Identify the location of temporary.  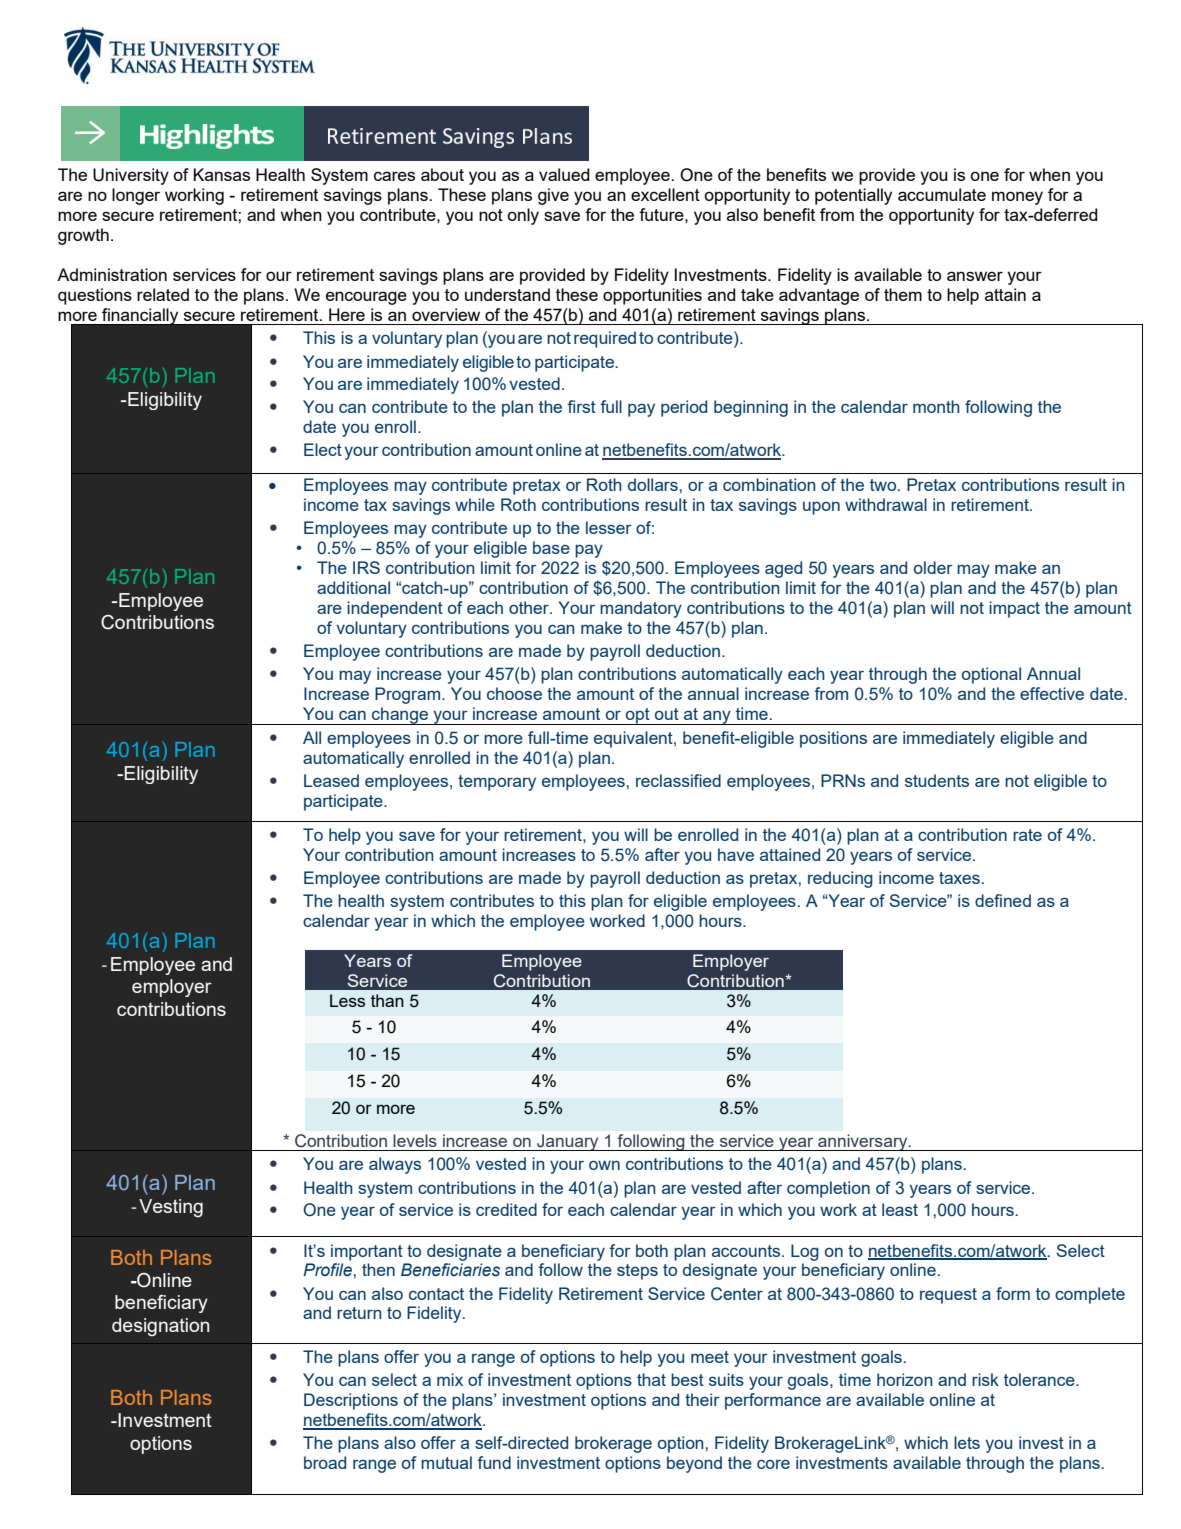
(497, 783).
